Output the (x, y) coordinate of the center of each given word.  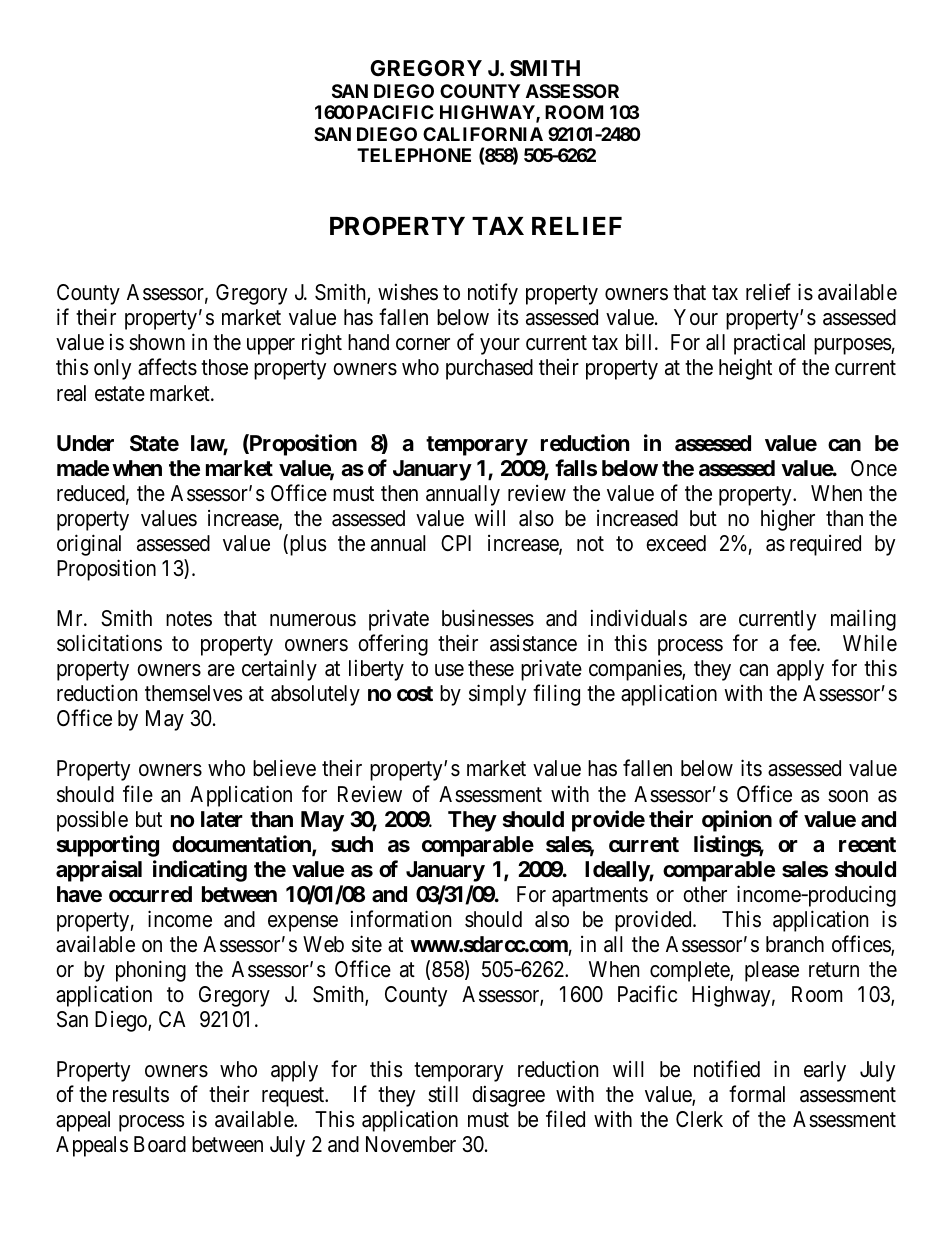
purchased (489, 369)
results (141, 1094)
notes (189, 619)
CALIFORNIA (483, 134)
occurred (150, 894)
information (401, 919)
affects (167, 367)
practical (769, 344)
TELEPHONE (414, 155)
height (745, 369)
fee (803, 643)
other (705, 894)
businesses (488, 618)
